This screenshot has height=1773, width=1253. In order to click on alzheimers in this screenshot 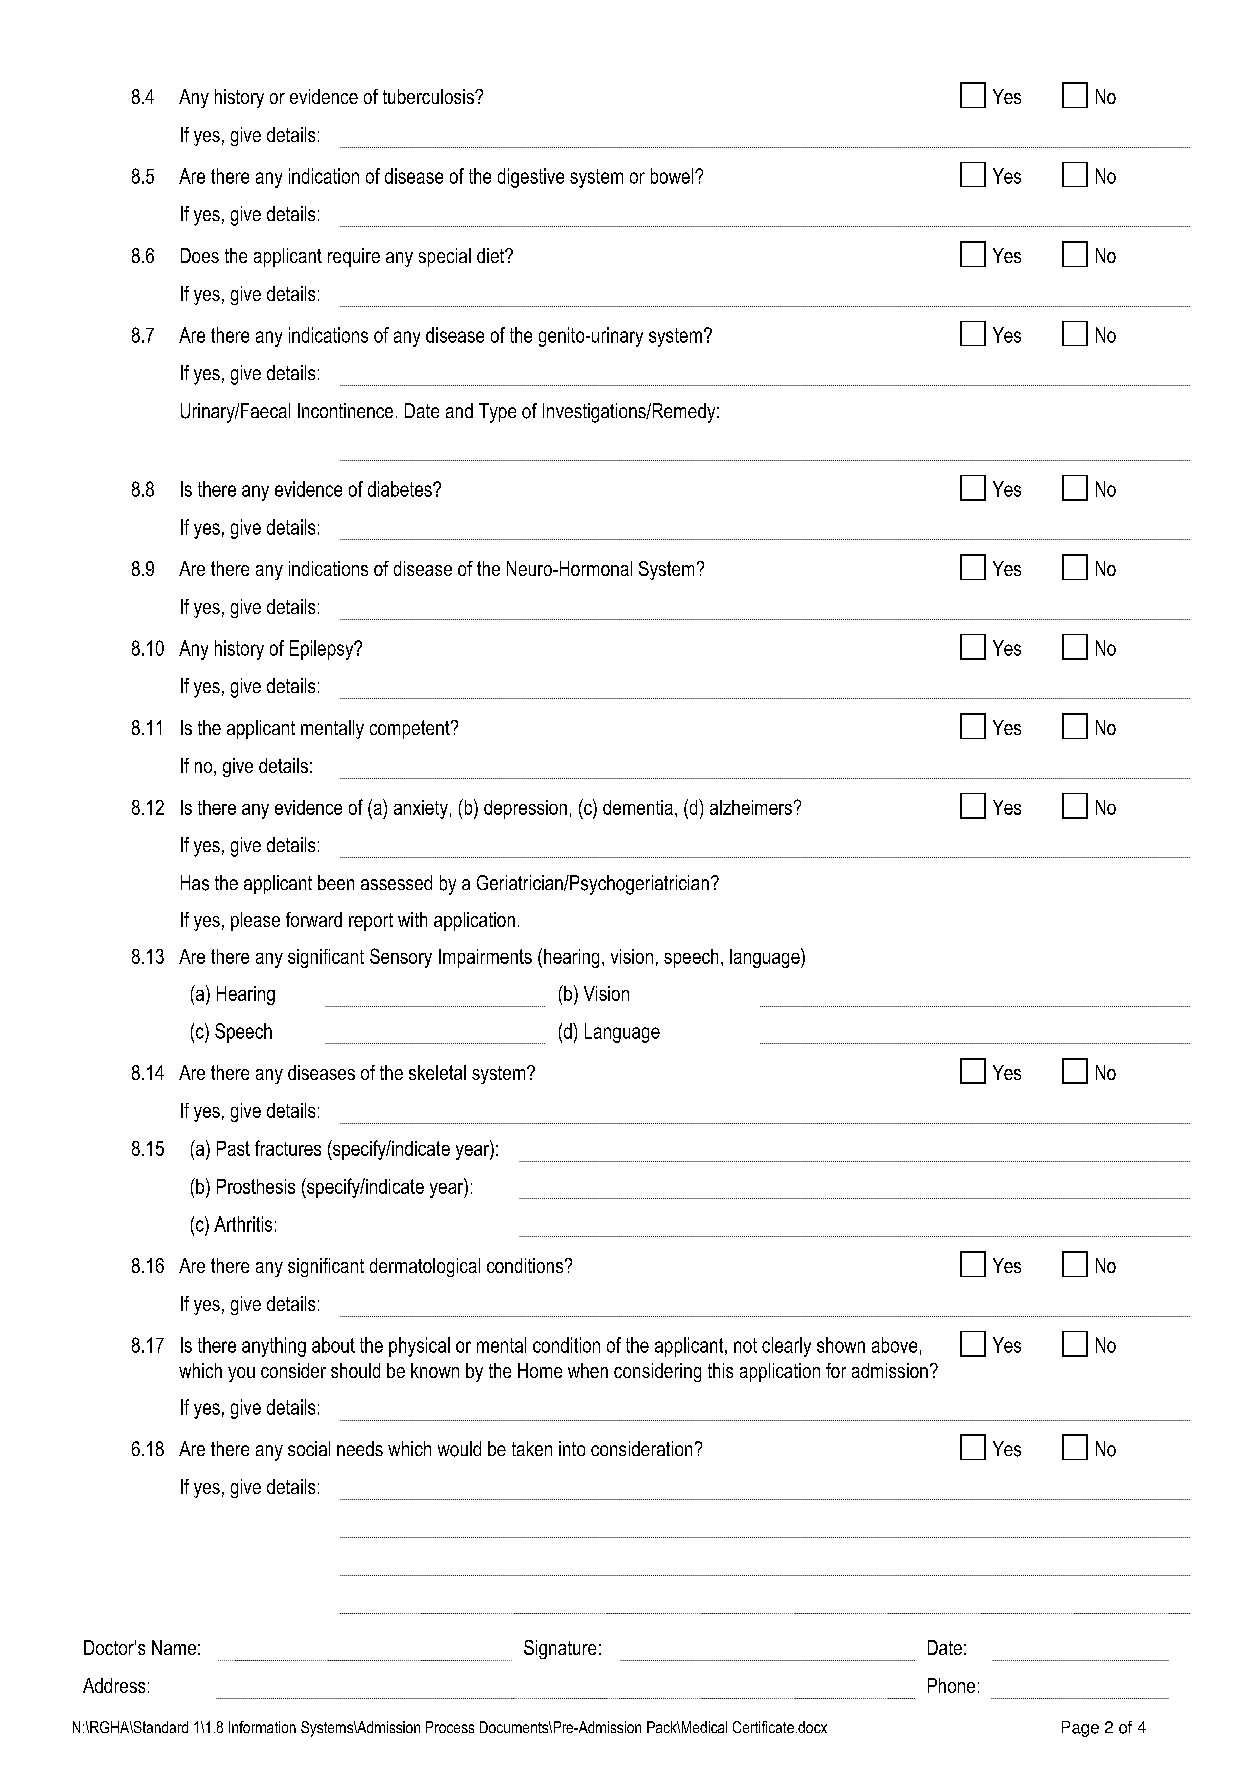, I will do `click(751, 807)`.
